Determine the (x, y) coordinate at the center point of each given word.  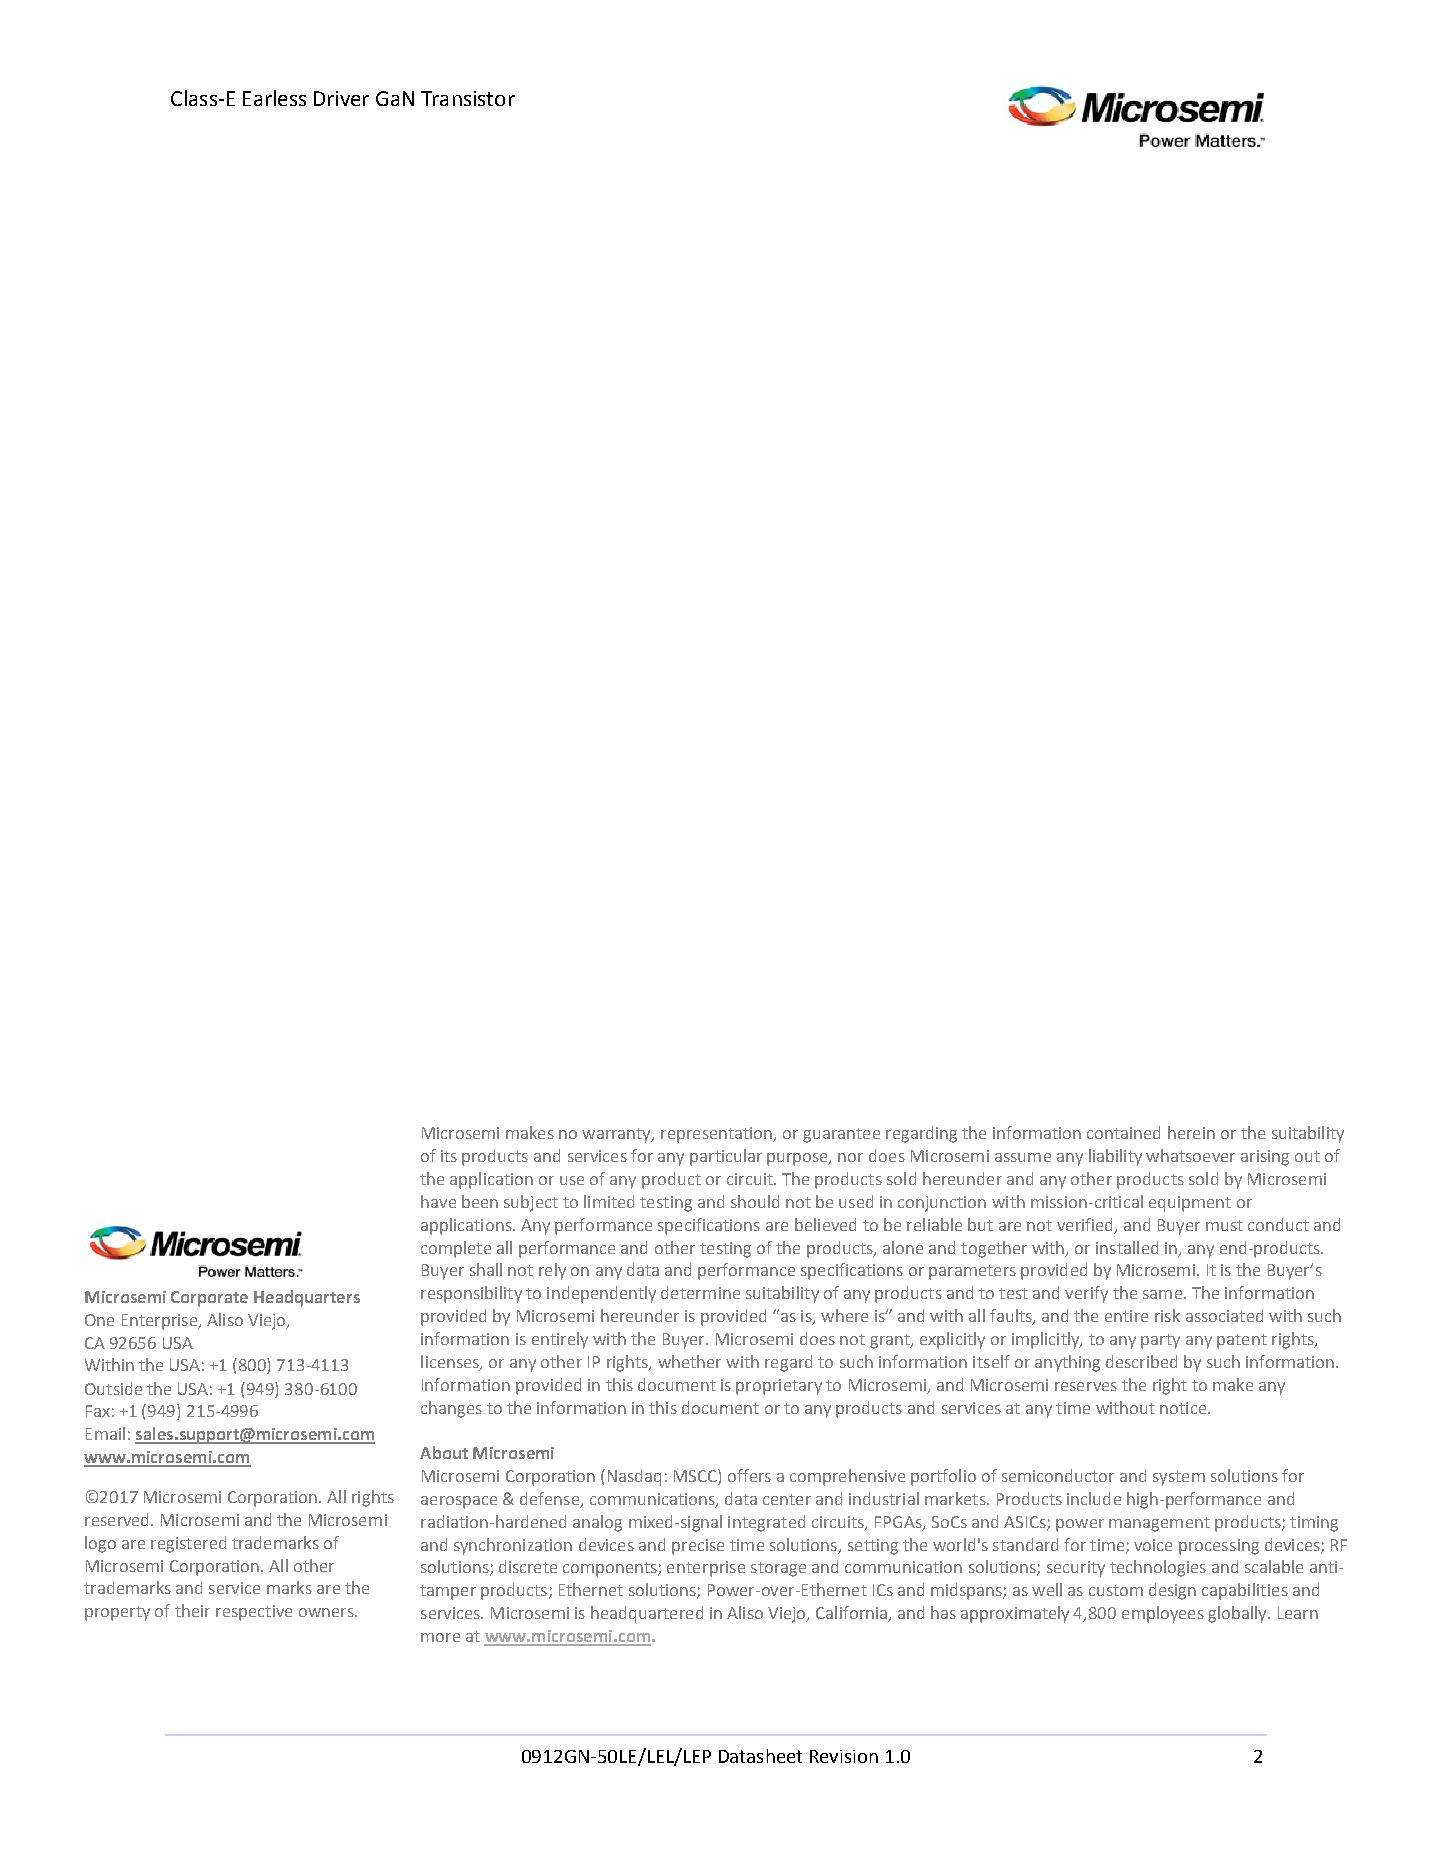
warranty (617, 1135)
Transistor (468, 98)
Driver (341, 98)
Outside (113, 1388)
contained (1123, 1132)
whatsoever (1190, 1155)
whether (689, 1361)
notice (1184, 1408)
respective (254, 1613)
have (438, 1201)
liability (1115, 1157)
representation (717, 1135)
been (480, 1201)
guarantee (841, 1135)
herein (1191, 1132)
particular (726, 1157)
